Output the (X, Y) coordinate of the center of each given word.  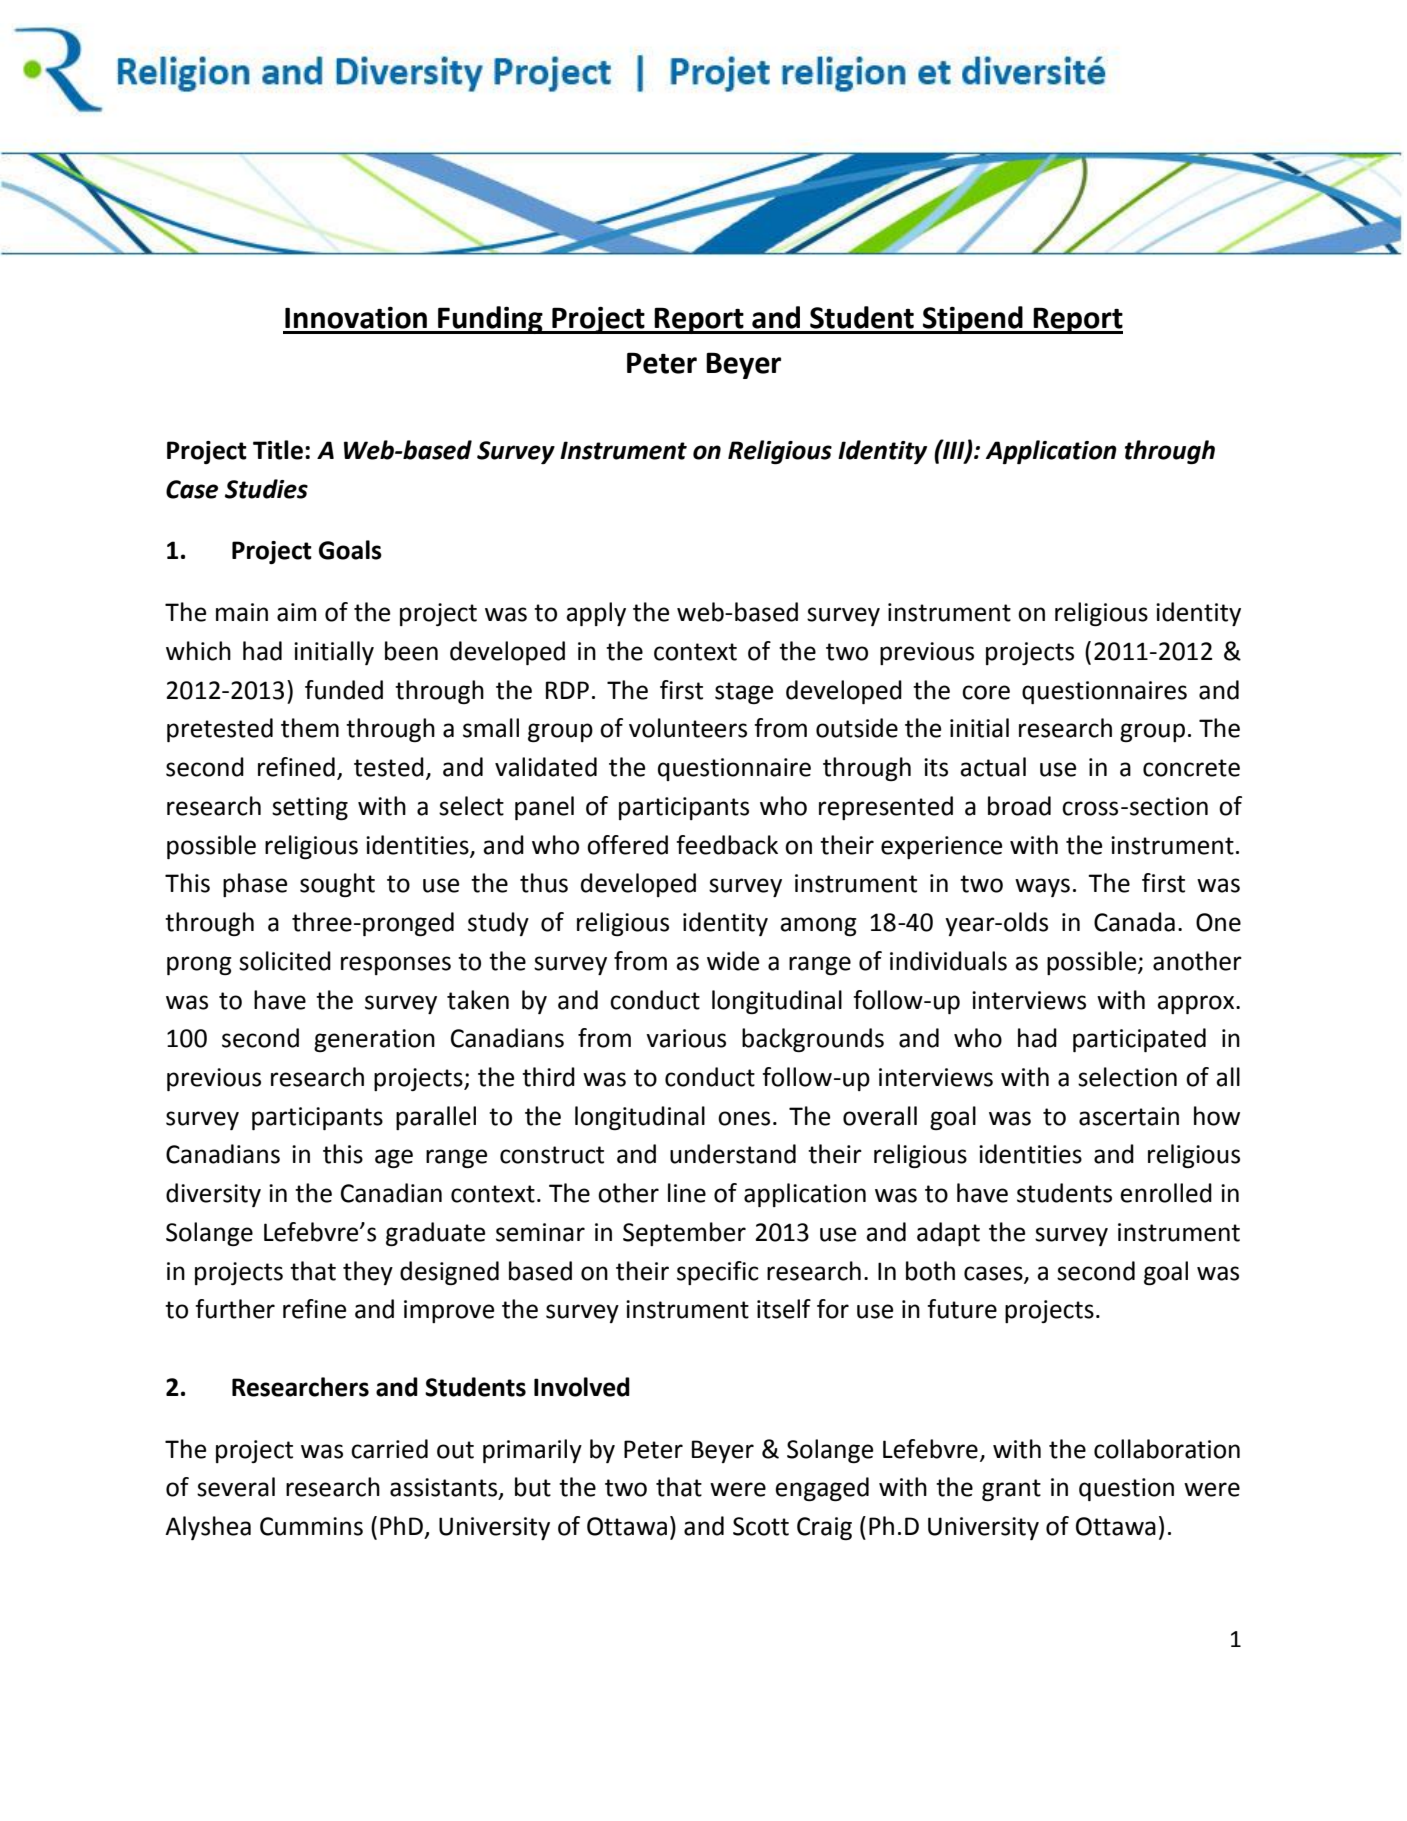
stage (744, 693)
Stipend (973, 320)
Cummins (311, 1526)
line (687, 1193)
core (986, 692)
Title (278, 450)
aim (296, 612)
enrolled (1166, 1193)
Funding (490, 320)
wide (733, 961)
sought (337, 885)
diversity (213, 1195)
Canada (1134, 922)
